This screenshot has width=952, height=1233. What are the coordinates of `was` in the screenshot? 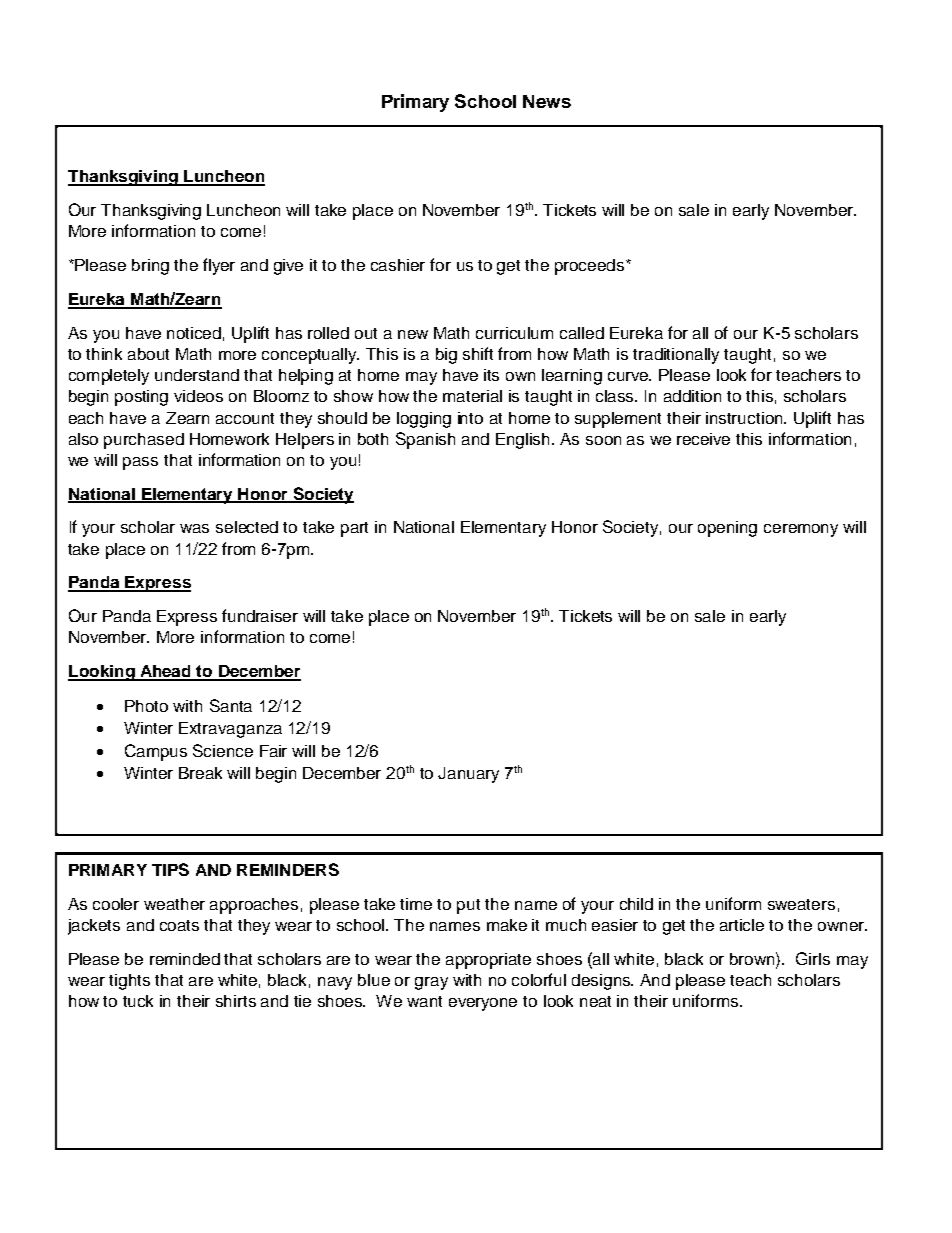 It's located at (194, 528).
